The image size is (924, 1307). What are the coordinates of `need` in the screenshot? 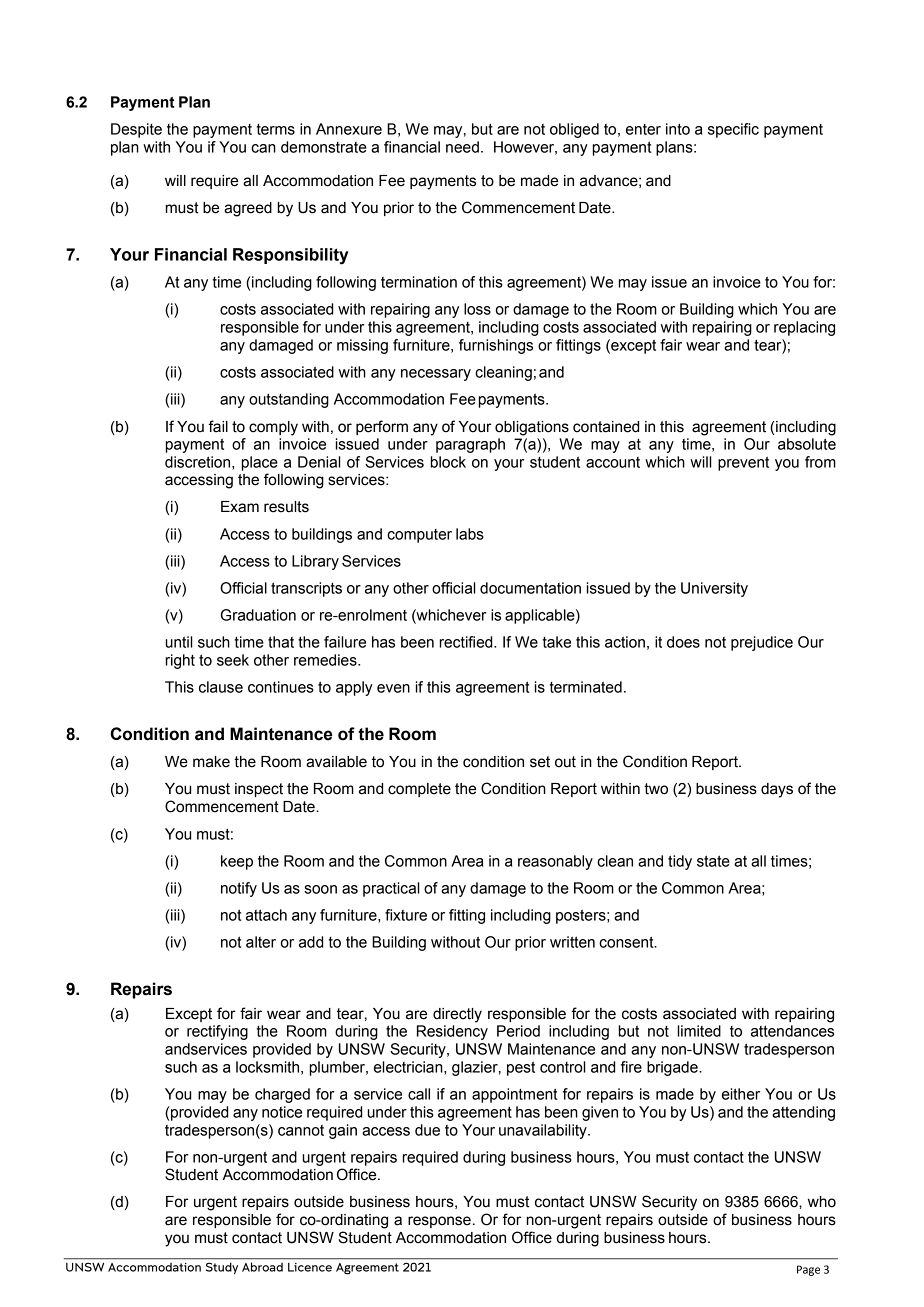 It's located at (462, 147).
